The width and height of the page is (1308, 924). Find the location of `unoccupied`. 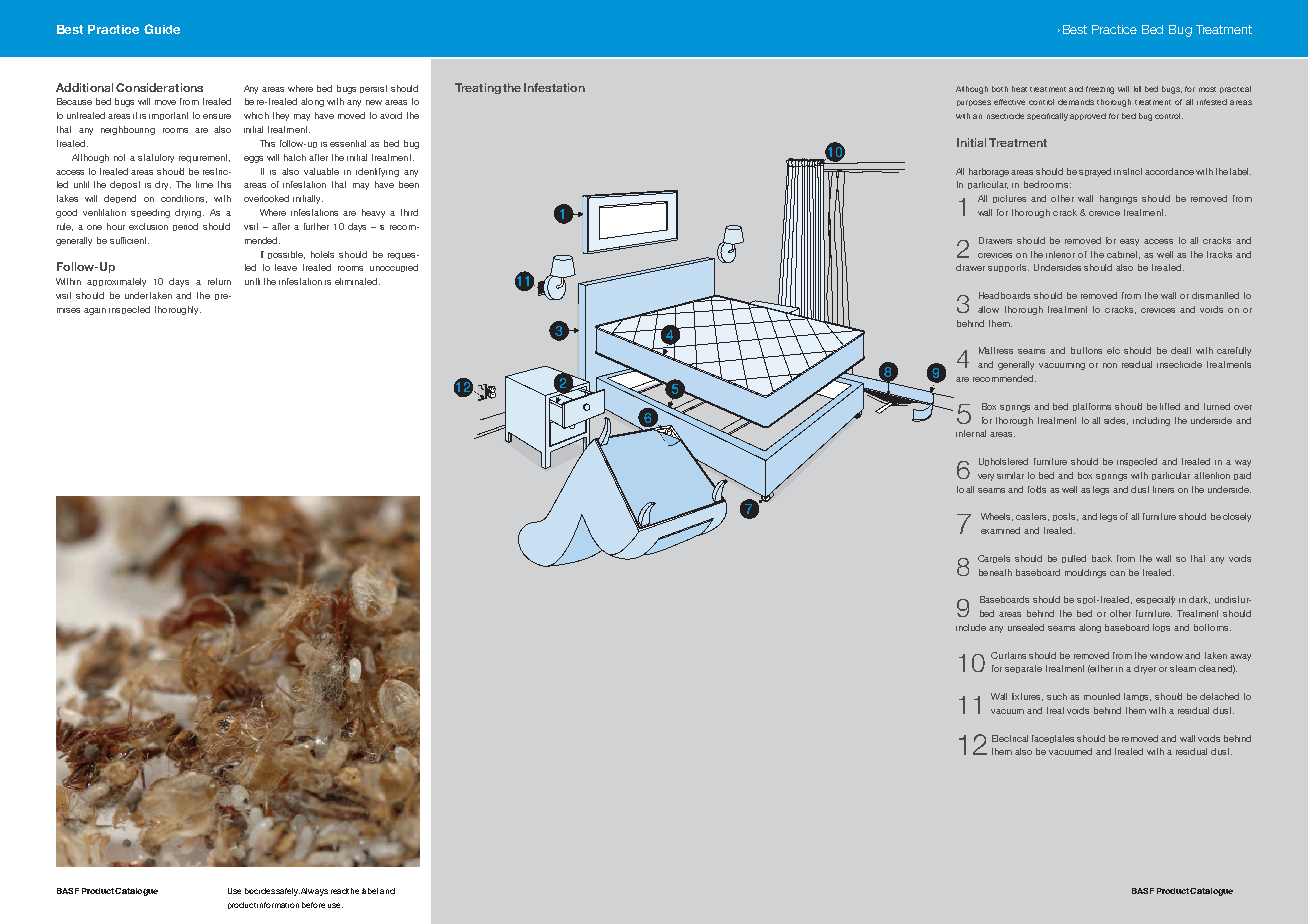

unoccupied is located at coordinates (394, 268).
